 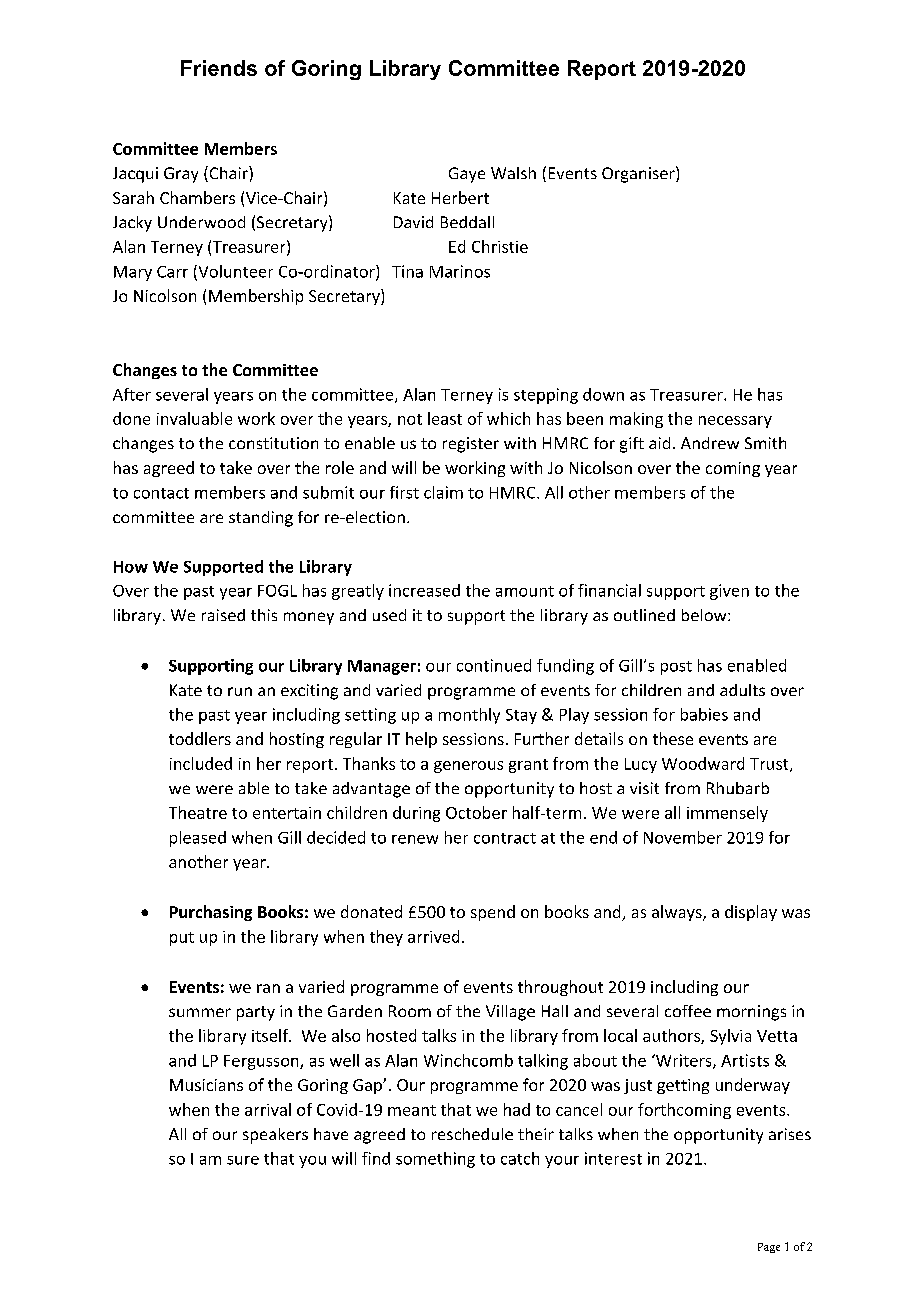 What do you see at coordinates (467, 175) in the page?
I see `Gaye` at bounding box center [467, 175].
